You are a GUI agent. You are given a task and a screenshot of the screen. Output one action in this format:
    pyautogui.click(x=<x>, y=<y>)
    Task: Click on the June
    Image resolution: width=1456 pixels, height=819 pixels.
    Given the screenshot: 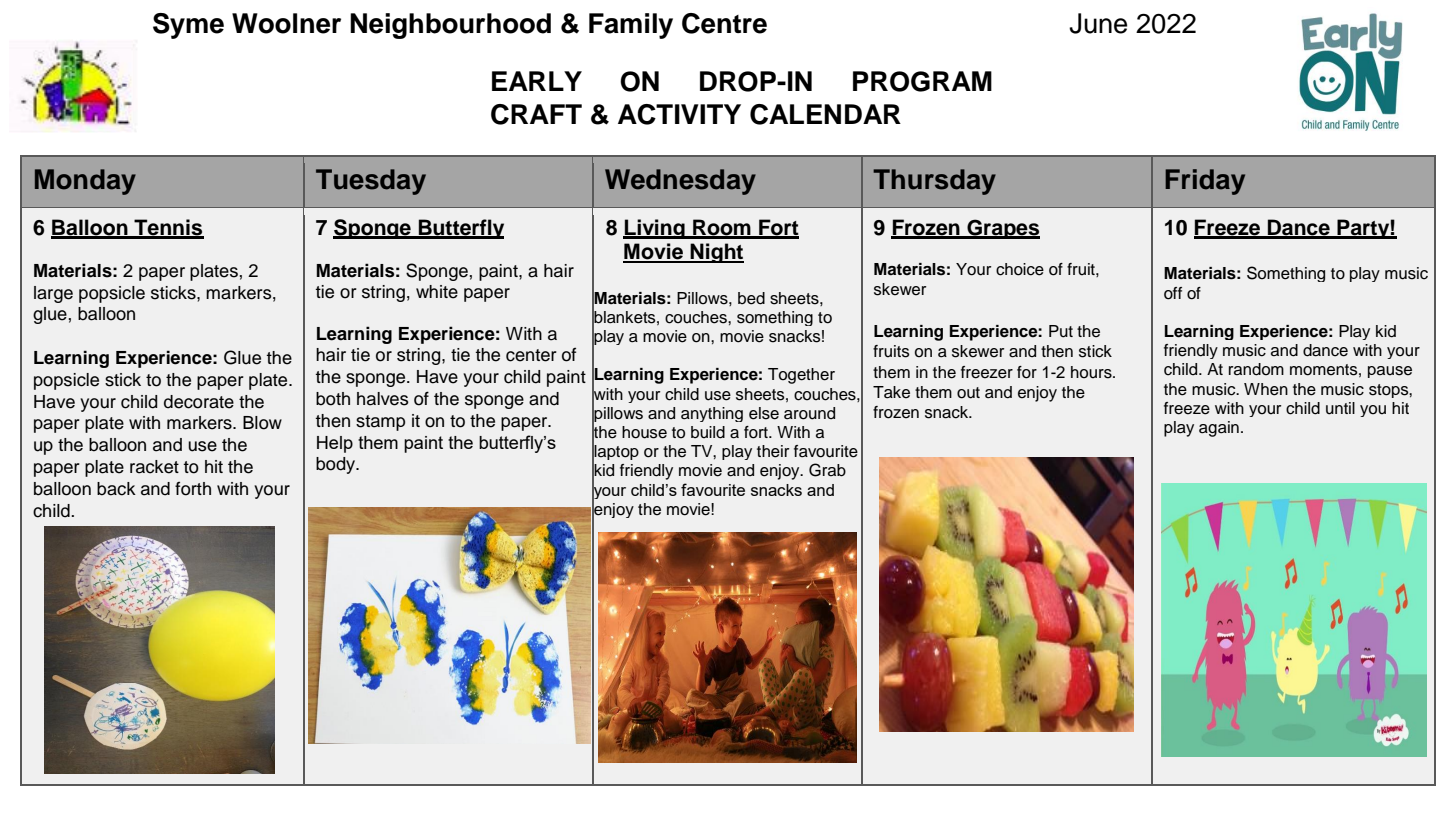 What is the action you would take?
    pyautogui.click(x=1098, y=23)
